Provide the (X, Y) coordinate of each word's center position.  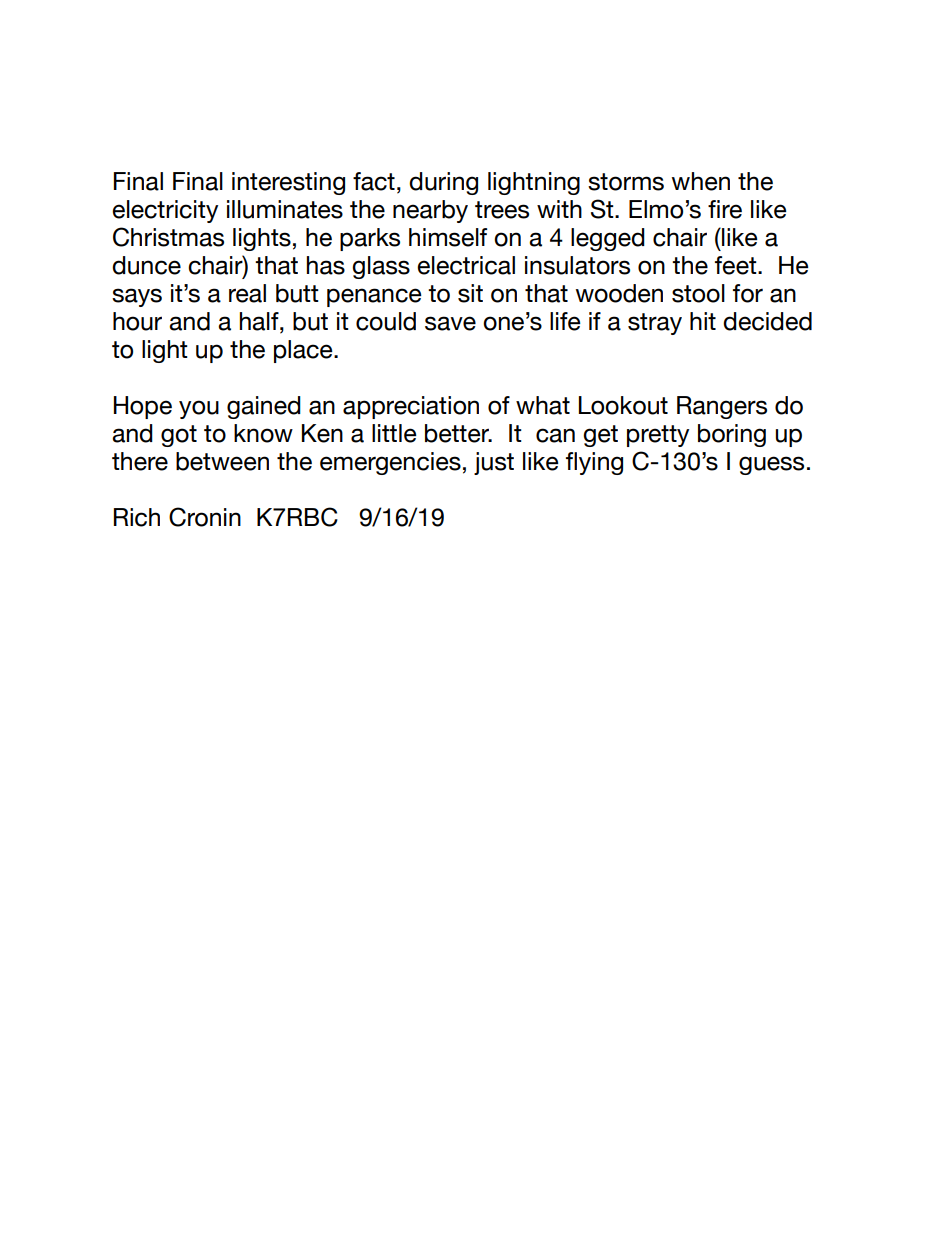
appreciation (411, 407)
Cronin (205, 517)
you (199, 409)
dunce (146, 265)
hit (703, 321)
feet (737, 265)
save (450, 323)
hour (137, 321)
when (701, 181)
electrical (466, 265)
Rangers (722, 407)
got (179, 436)
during (443, 183)
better (458, 433)
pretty (658, 436)
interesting (288, 183)
